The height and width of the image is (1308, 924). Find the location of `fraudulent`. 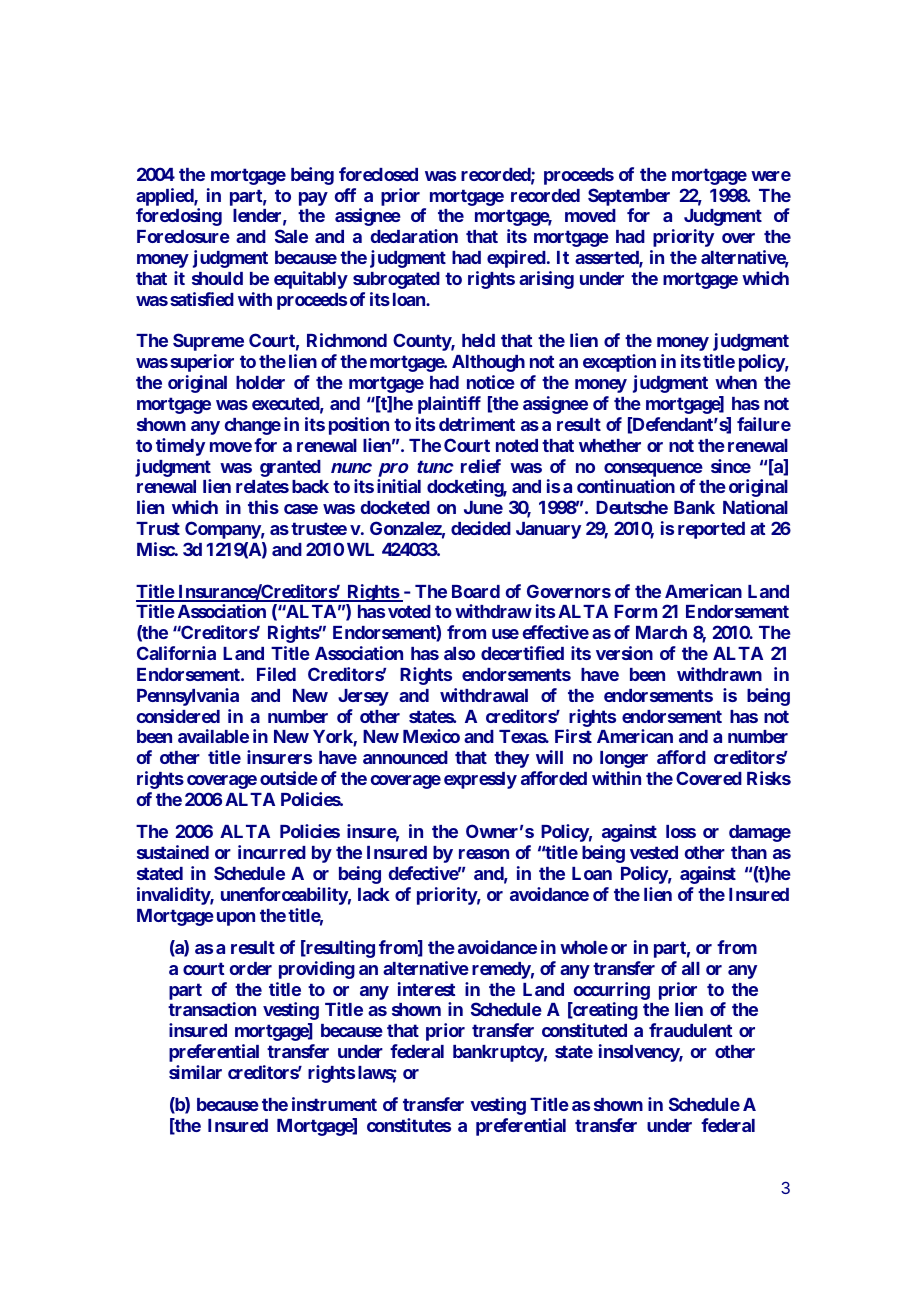

fraudulent is located at coordinates (690, 1030).
